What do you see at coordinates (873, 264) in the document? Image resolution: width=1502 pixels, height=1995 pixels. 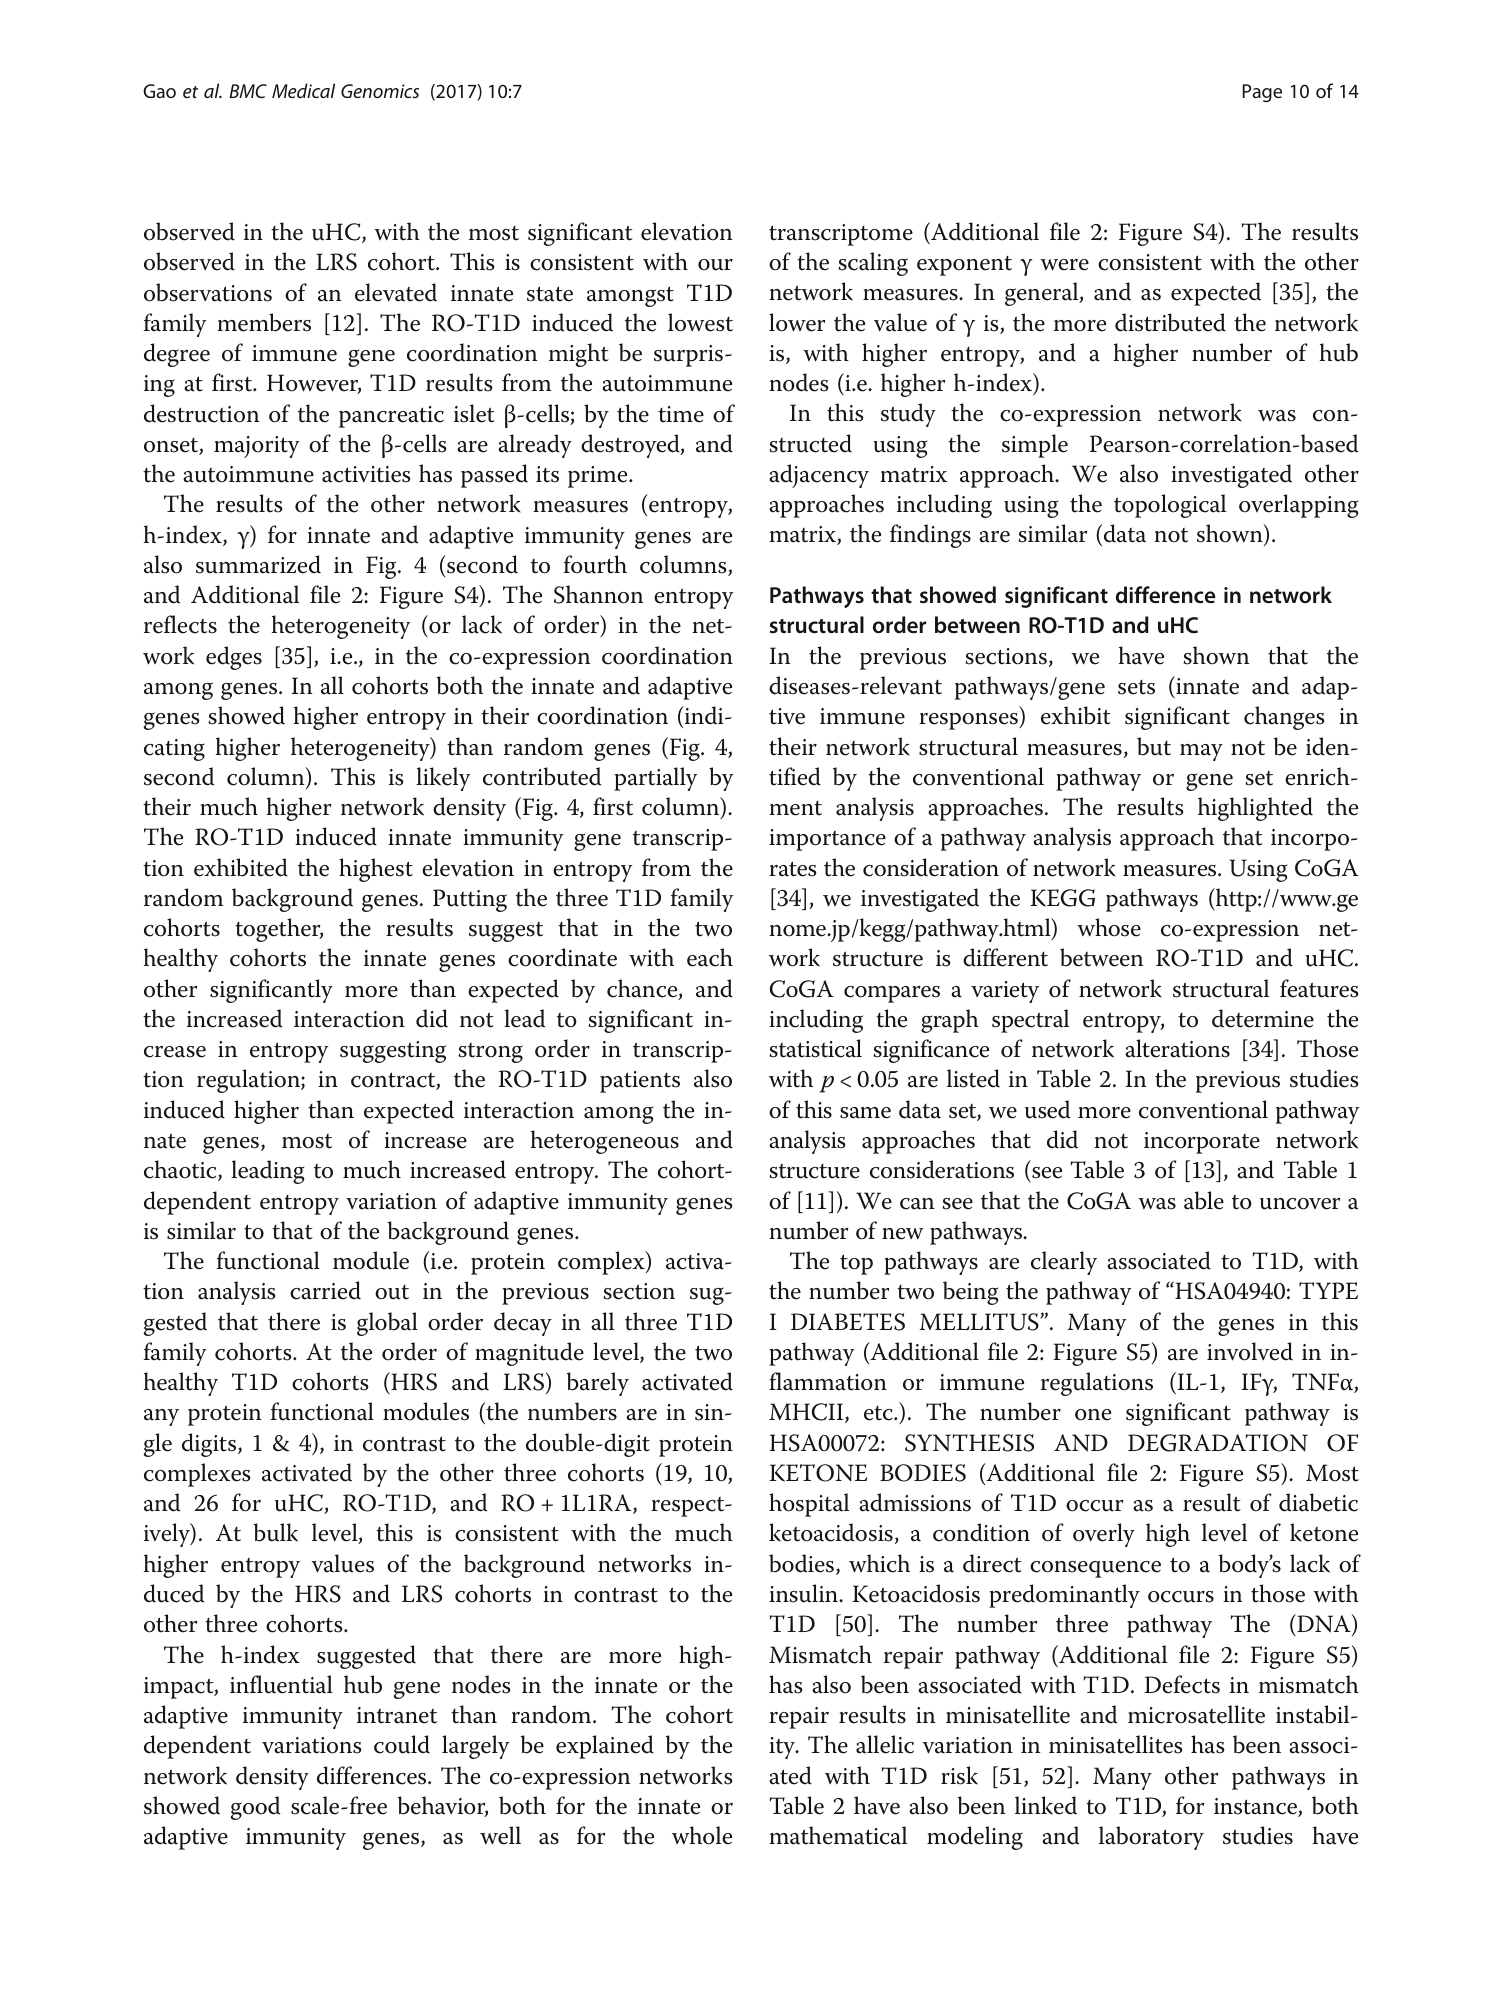 I see `scaling` at bounding box center [873, 264].
